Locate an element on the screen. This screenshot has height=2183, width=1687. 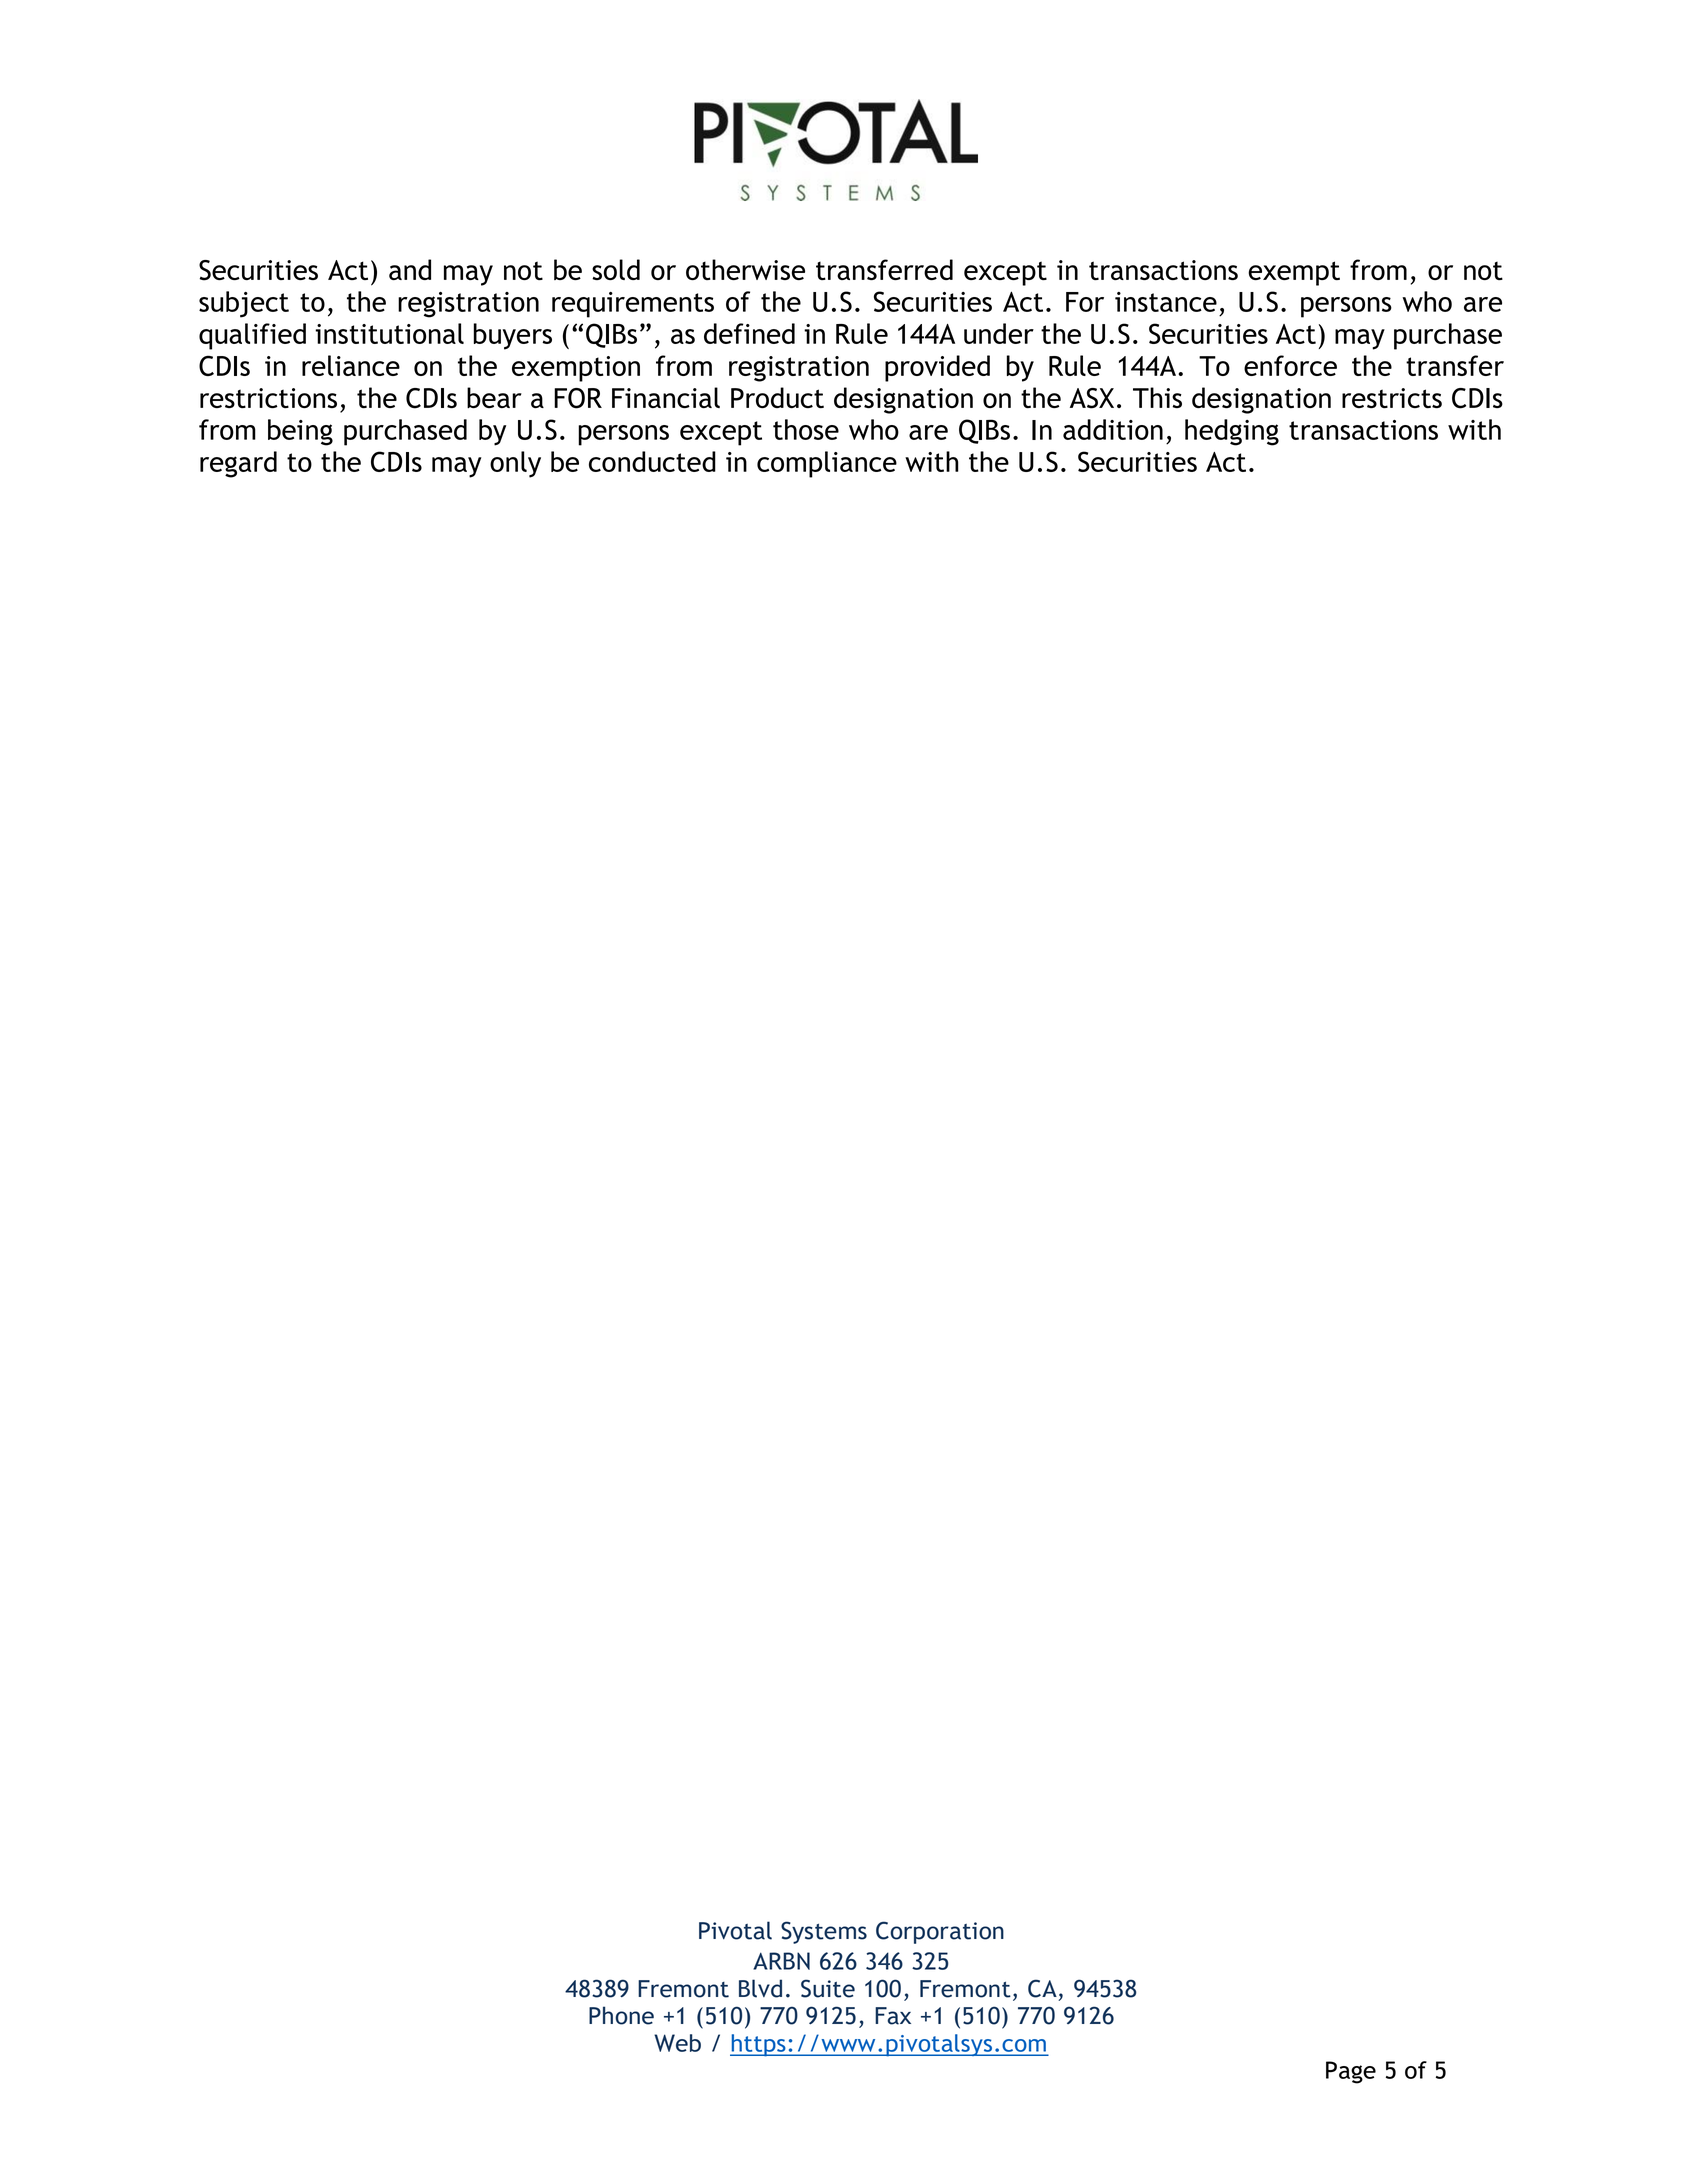
Page is located at coordinates (1351, 2072).
